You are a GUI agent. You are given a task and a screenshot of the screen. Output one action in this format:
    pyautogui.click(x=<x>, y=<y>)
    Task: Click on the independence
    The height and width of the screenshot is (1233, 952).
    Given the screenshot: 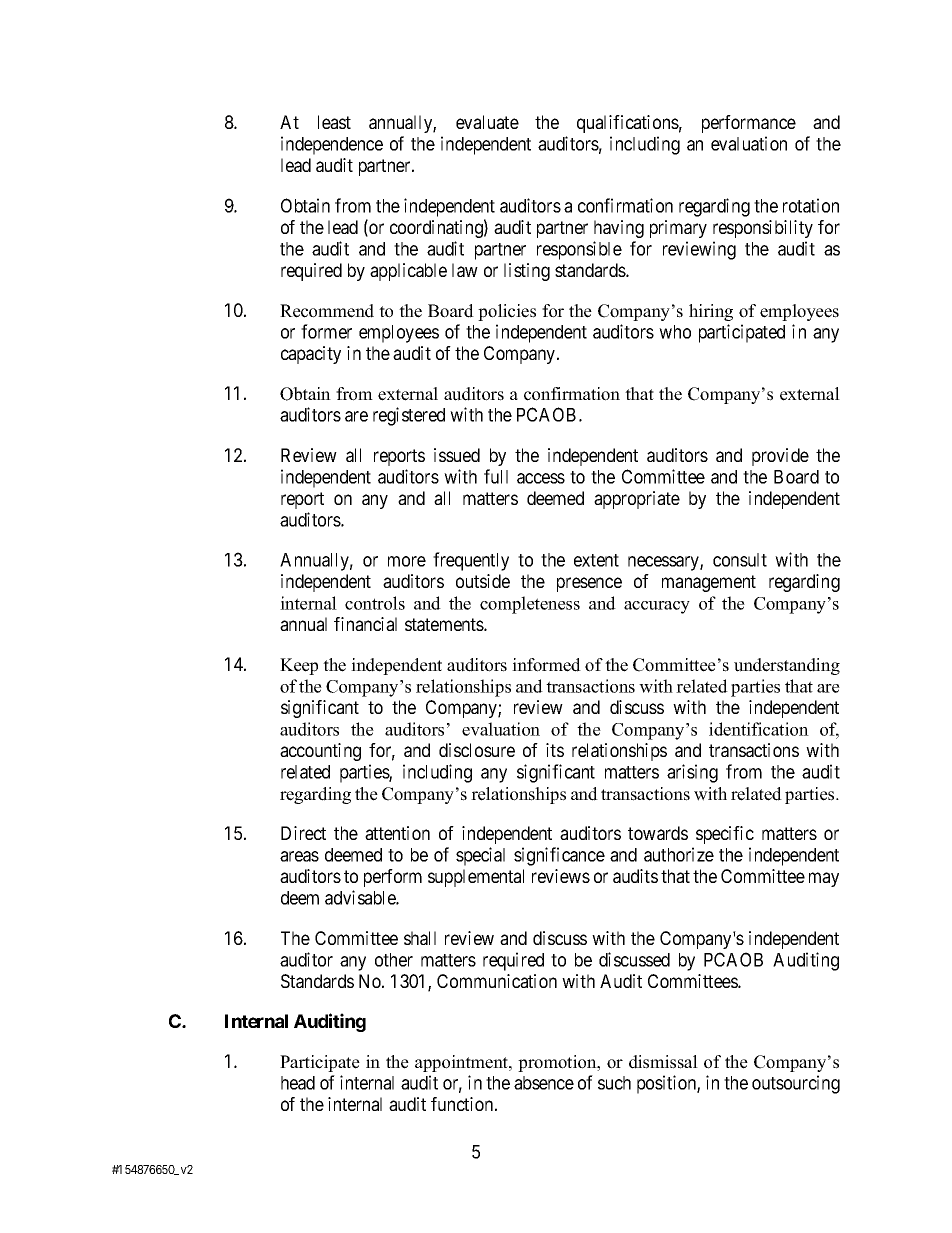 What is the action you would take?
    pyautogui.click(x=332, y=145)
